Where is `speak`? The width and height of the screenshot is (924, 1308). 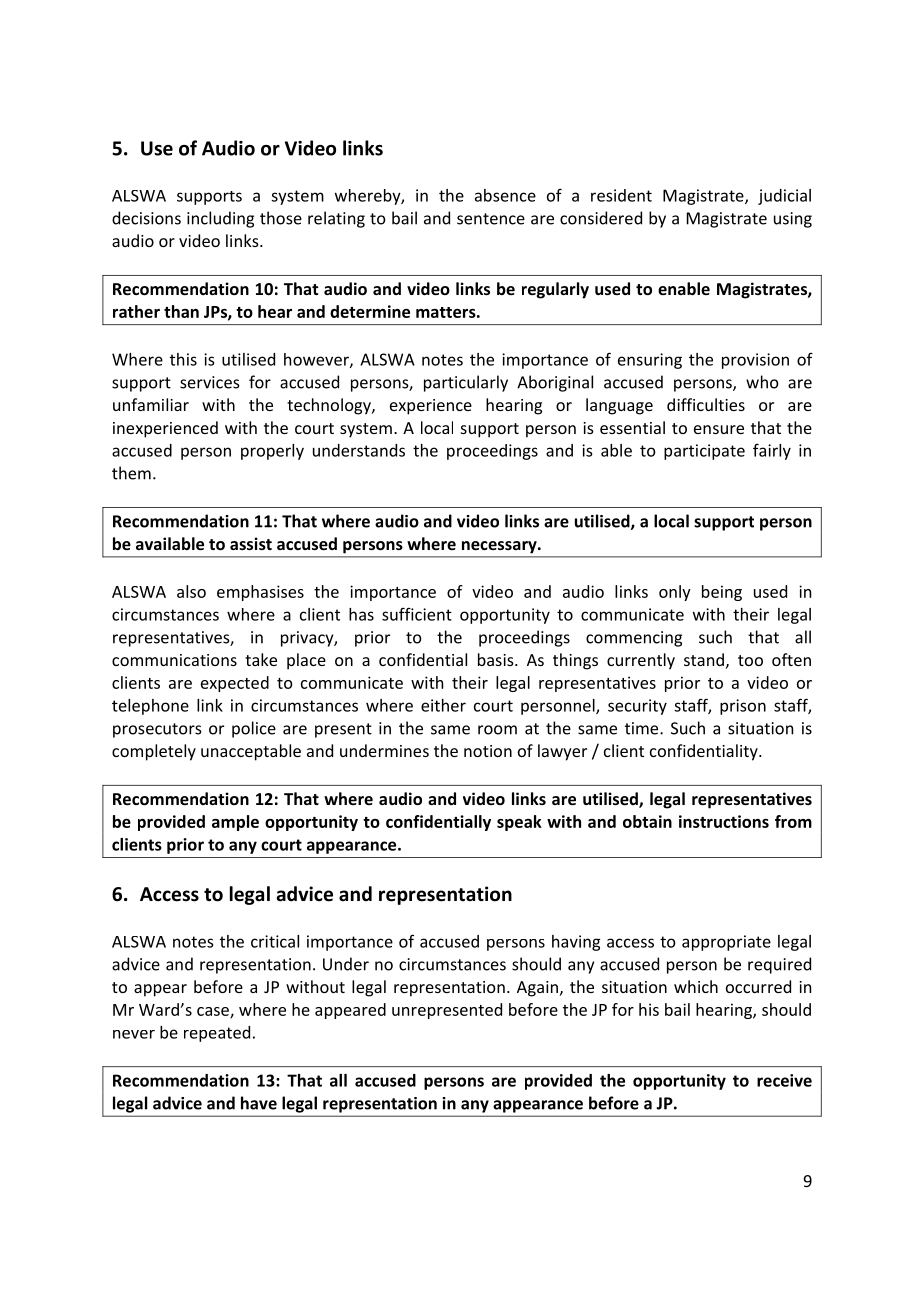
speak is located at coordinates (519, 823).
